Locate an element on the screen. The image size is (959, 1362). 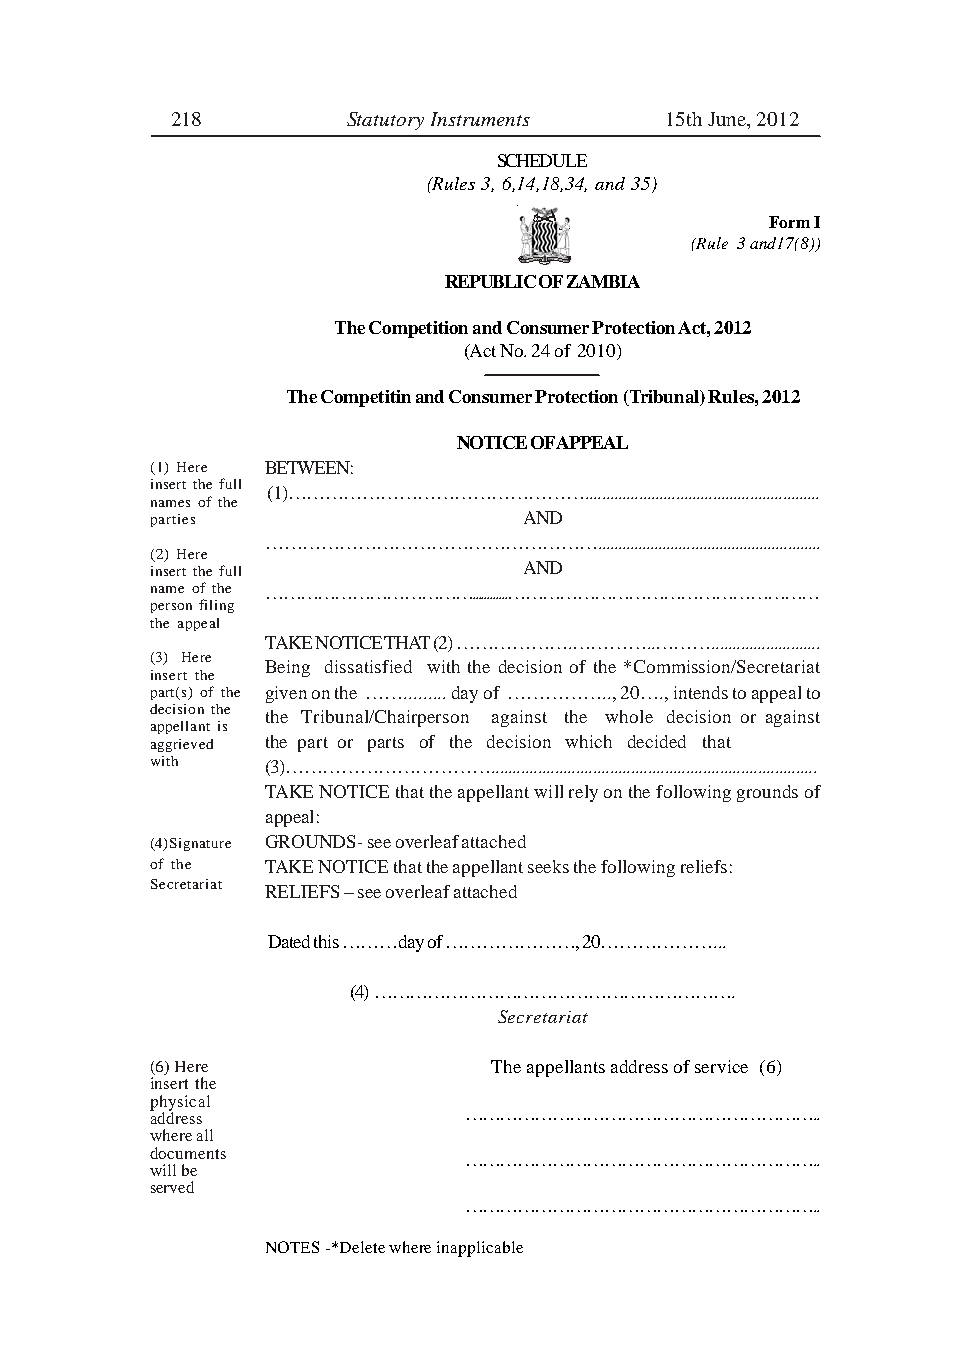
Competition is located at coordinates (418, 329).
